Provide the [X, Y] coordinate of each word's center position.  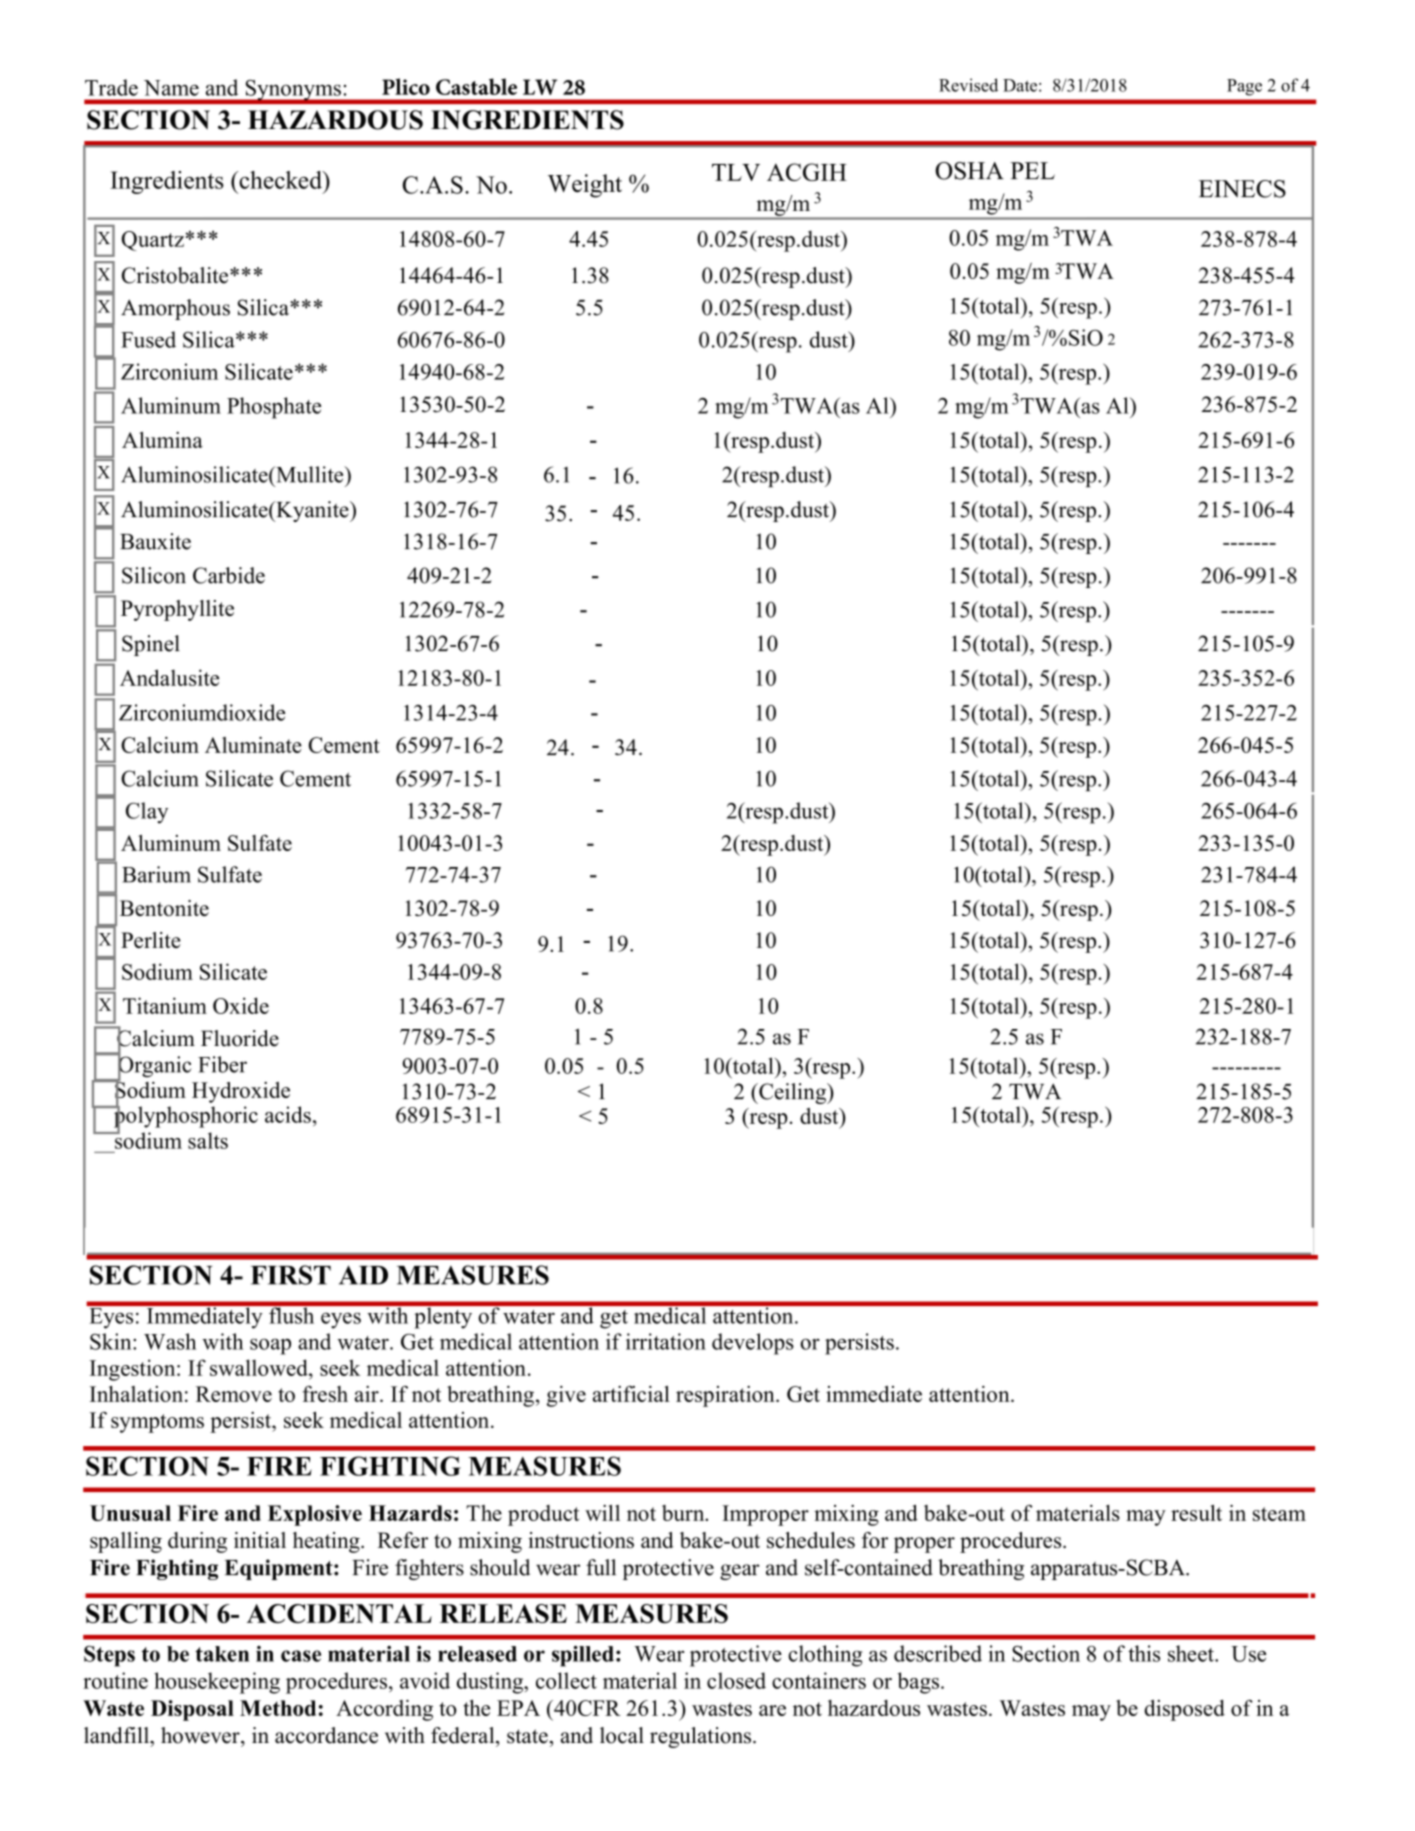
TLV [736, 172]
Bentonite [164, 908]
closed [736, 1680]
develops [753, 1344]
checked [281, 180]
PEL [1032, 170]
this [1144, 1653]
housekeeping [217, 1683]
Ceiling [793, 1093]
